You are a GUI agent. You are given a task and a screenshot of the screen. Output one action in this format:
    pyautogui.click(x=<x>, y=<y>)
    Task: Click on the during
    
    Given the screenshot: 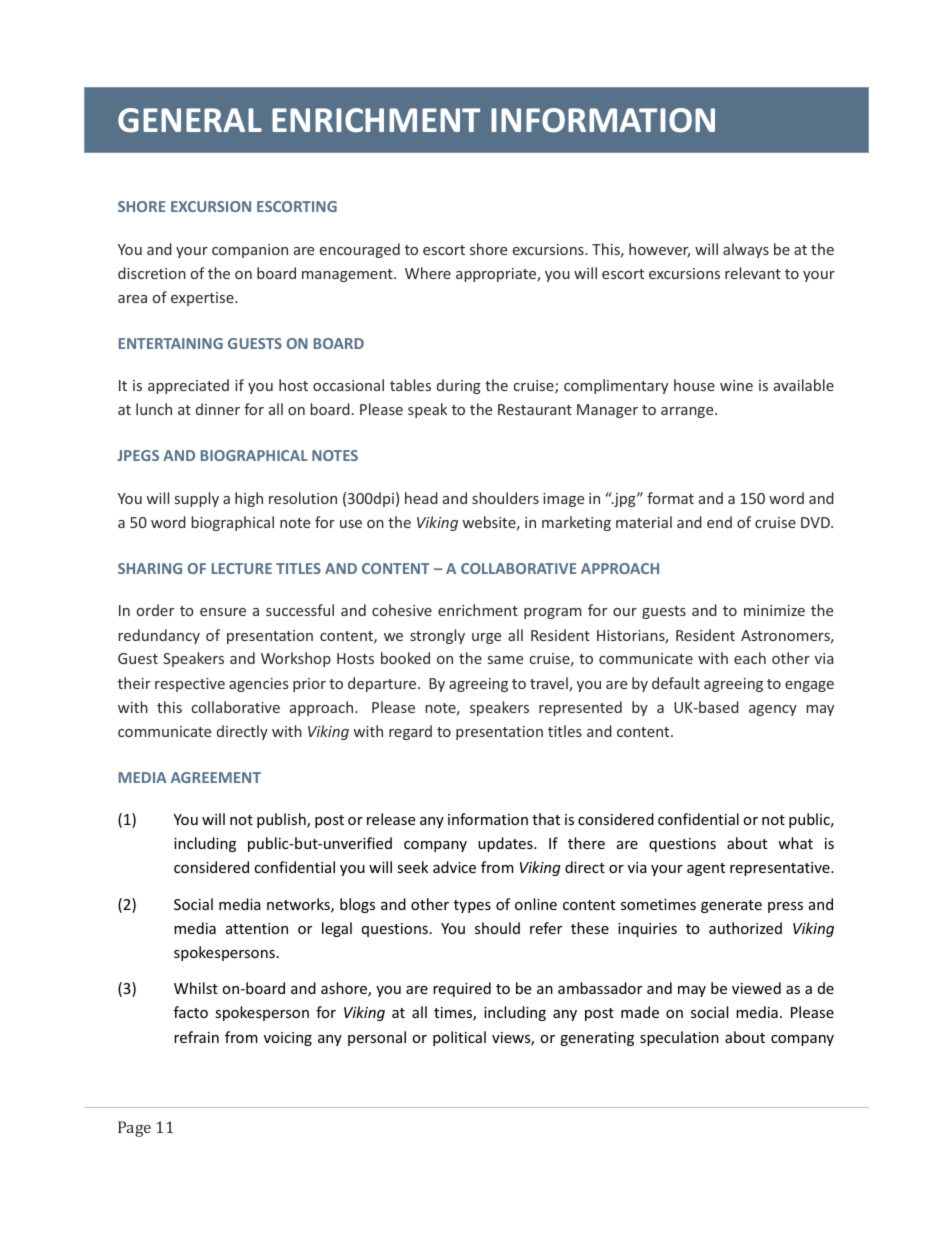 What is the action you would take?
    pyautogui.click(x=459, y=386)
